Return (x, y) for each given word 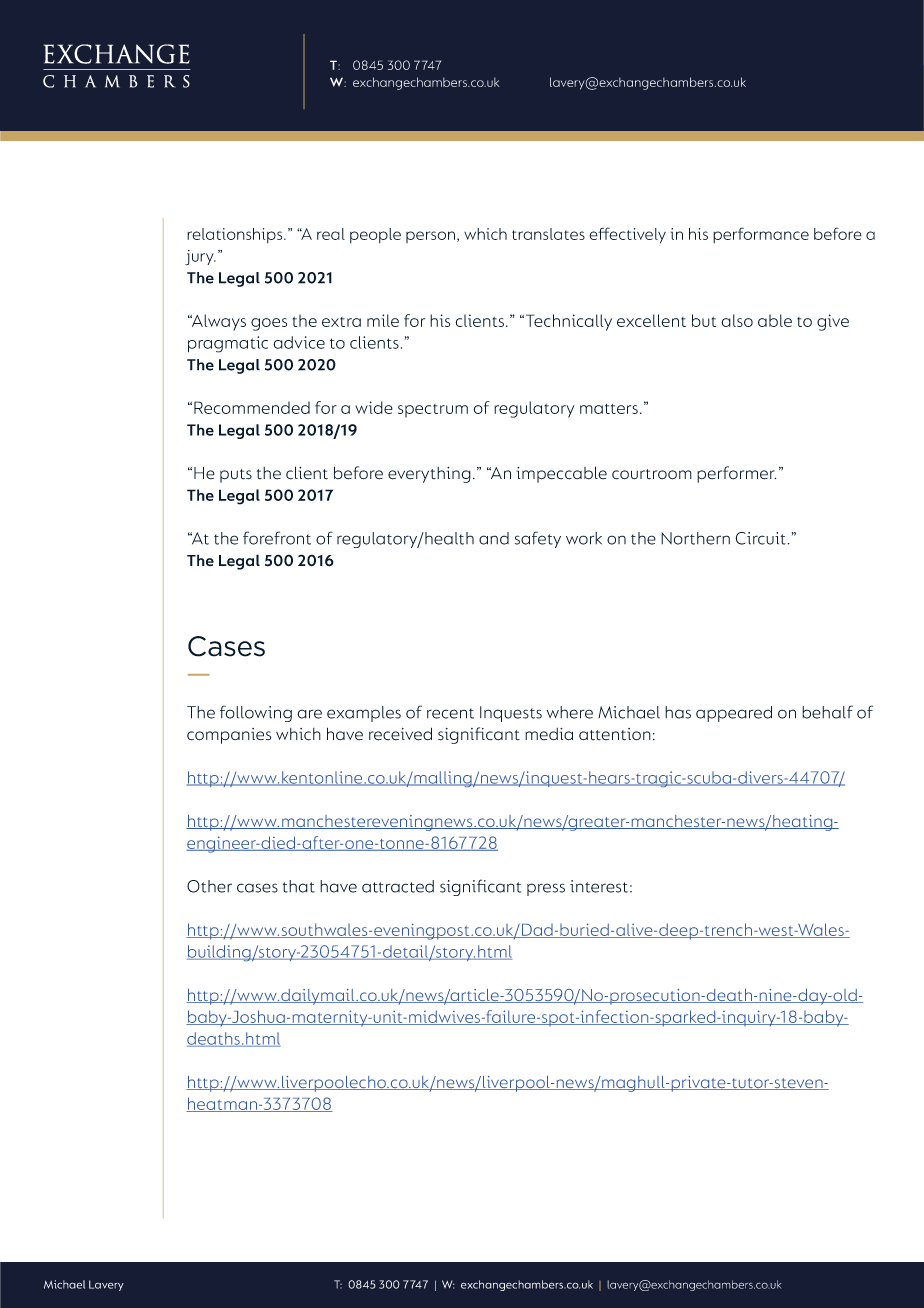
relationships (236, 235)
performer (736, 474)
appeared (734, 714)
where (570, 712)
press (546, 889)
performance (761, 235)
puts (236, 476)
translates (548, 234)
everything (429, 475)
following (256, 713)
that (299, 886)
